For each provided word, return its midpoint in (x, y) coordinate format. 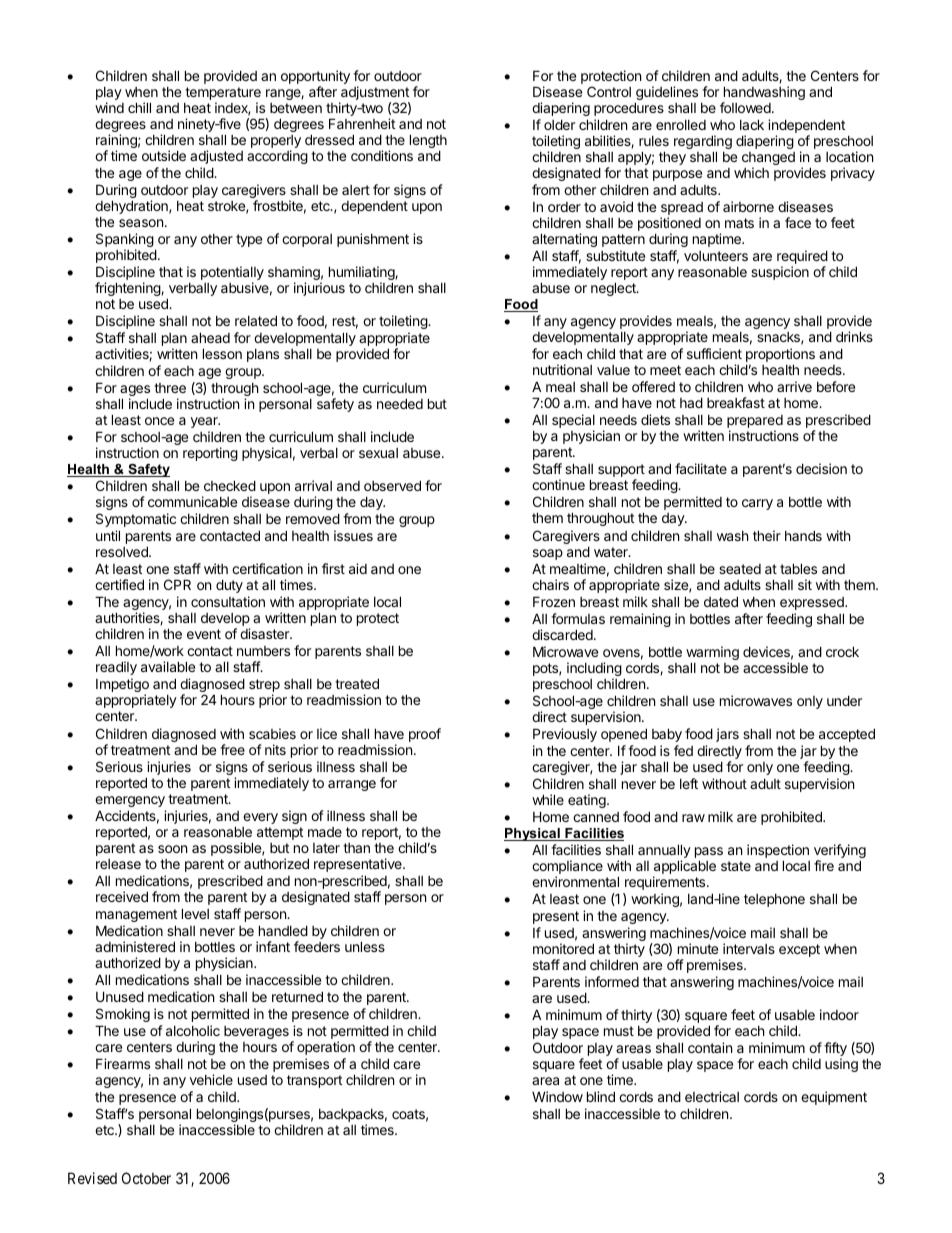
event (204, 634)
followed (746, 107)
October (146, 1178)
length (428, 142)
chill (139, 107)
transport (314, 1081)
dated (721, 601)
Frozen (554, 601)
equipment (834, 1098)
